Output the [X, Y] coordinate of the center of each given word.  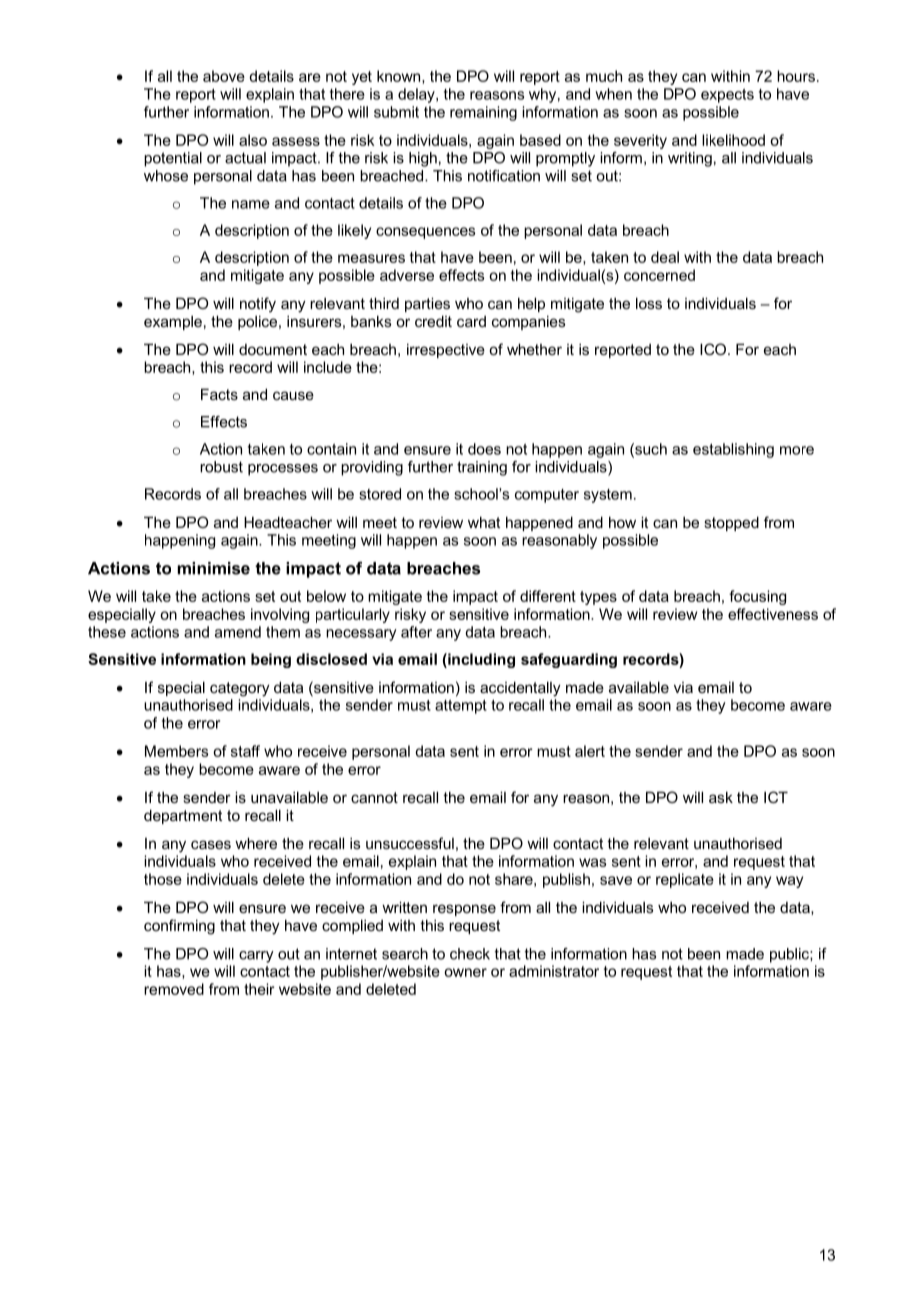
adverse [407, 275]
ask [721, 797]
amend [238, 632]
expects [727, 96]
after [416, 632]
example [173, 323]
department [183, 816]
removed [174, 989]
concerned [659, 275]
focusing [757, 597]
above [224, 76]
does [484, 449]
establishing [733, 450]
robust [221, 467]
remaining [483, 113]
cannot [374, 797]
